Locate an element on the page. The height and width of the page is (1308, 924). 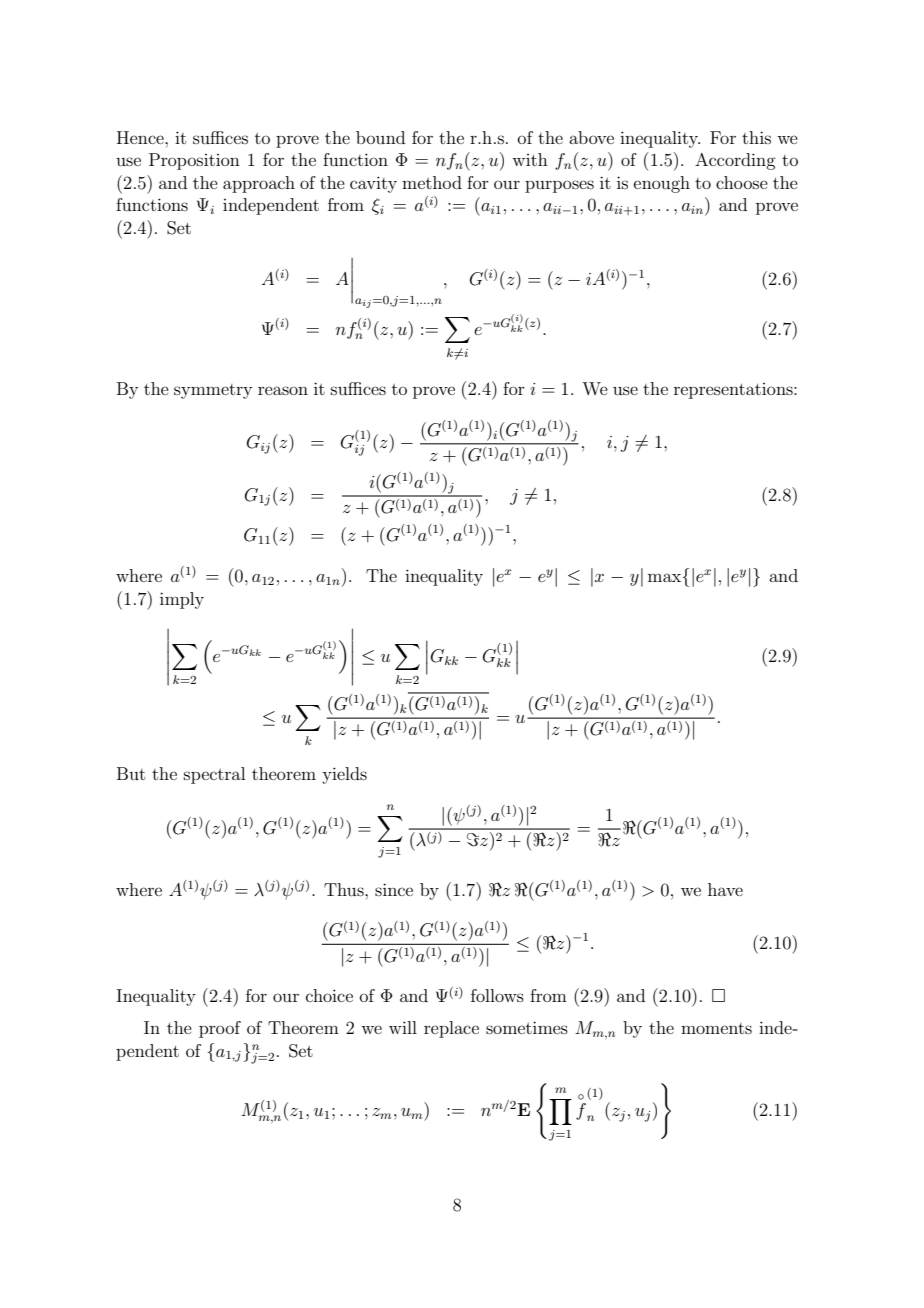
moments is located at coordinates (716, 1028).
